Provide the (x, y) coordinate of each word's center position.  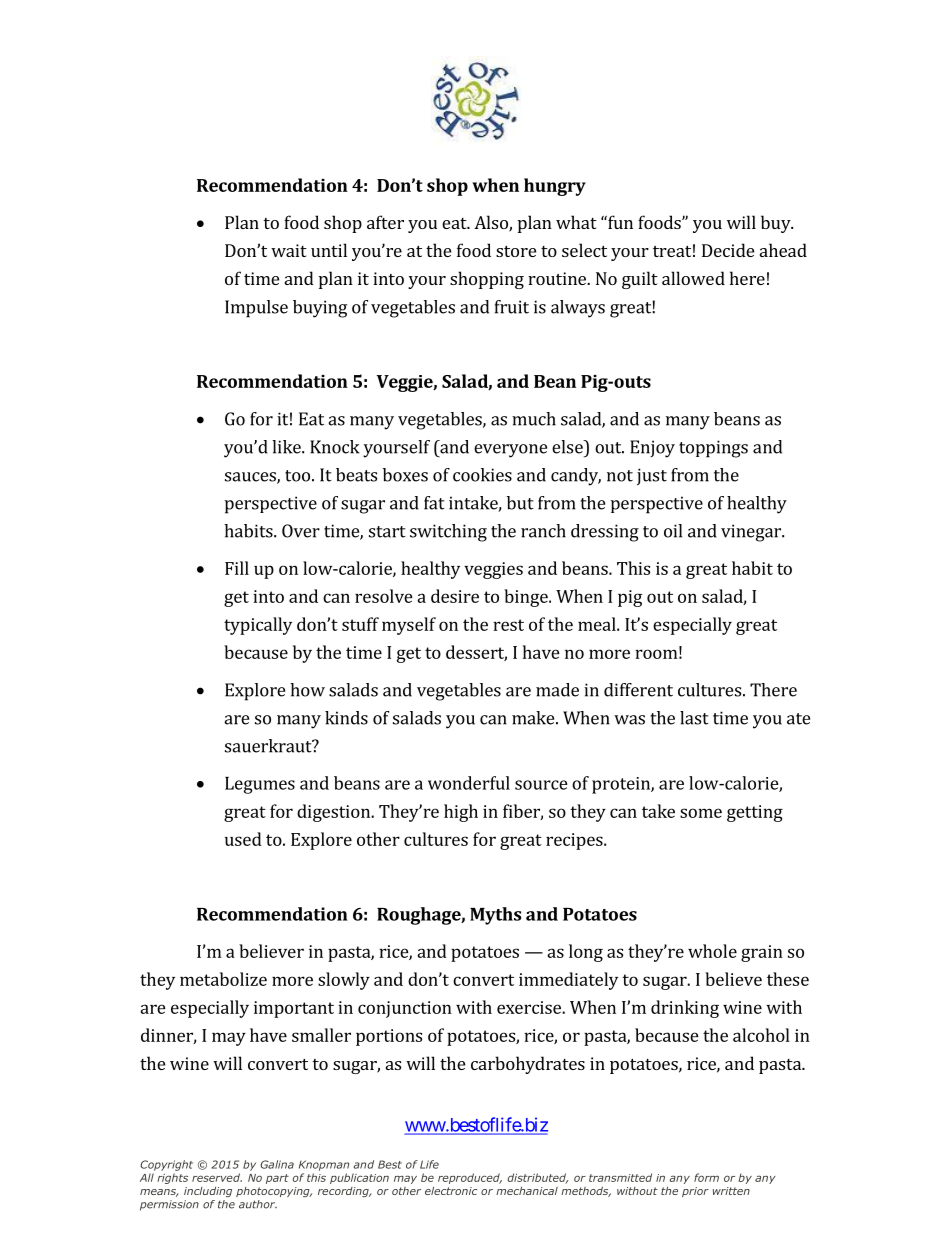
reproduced (470, 1178)
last (694, 718)
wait (289, 250)
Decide (728, 250)
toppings (713, 449)
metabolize (223, 979)
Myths (495, 916)
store (516, 251)
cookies (482, 475)
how (307, 690)
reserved (217, 1177)
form (706, 1177)
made (557, 690)
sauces (251, 478)
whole (712, 951)
